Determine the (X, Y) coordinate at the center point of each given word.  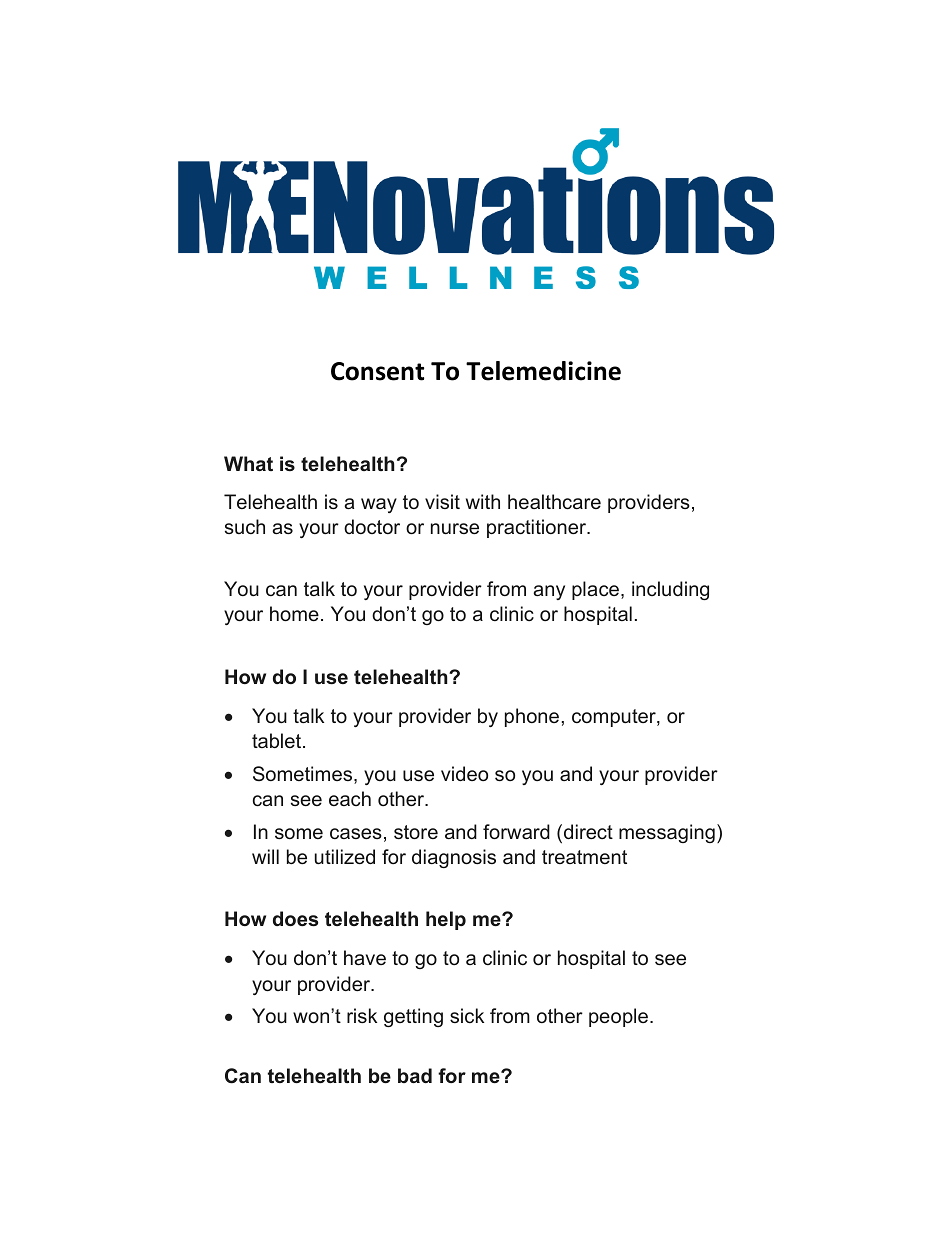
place (595, 590)
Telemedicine (543, 371)
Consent (377, 371)
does (295, 919)
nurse (455, 528)
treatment (584, 857)
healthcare (554, 502)
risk (362, 1015)
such (245, 526)
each (350, 798)
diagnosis (454, 858)
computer (615, 718)
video (464, 773)
